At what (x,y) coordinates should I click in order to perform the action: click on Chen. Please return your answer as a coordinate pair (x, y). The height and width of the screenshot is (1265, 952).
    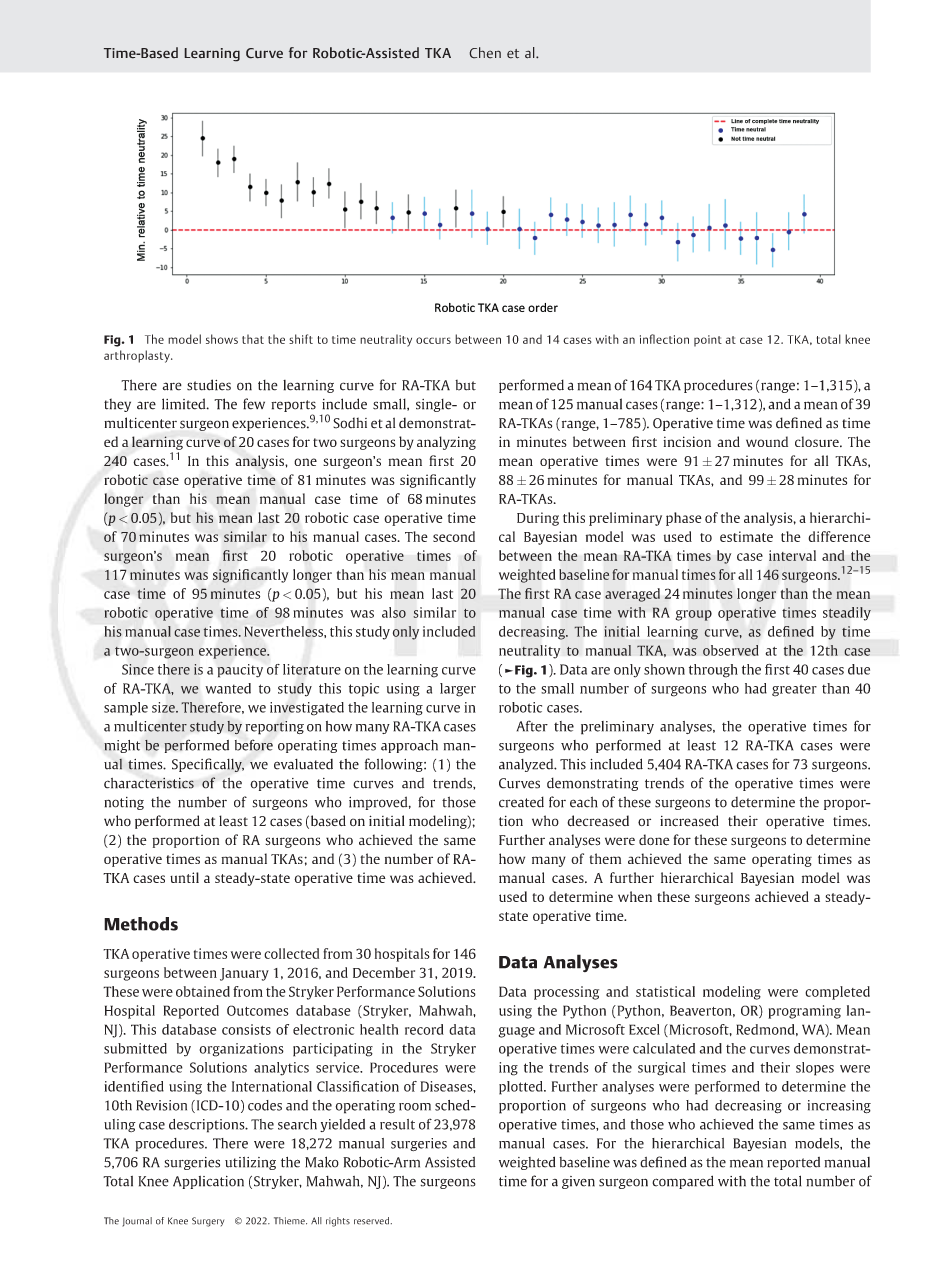
    Looking at the image, I should click on (485, 53).
